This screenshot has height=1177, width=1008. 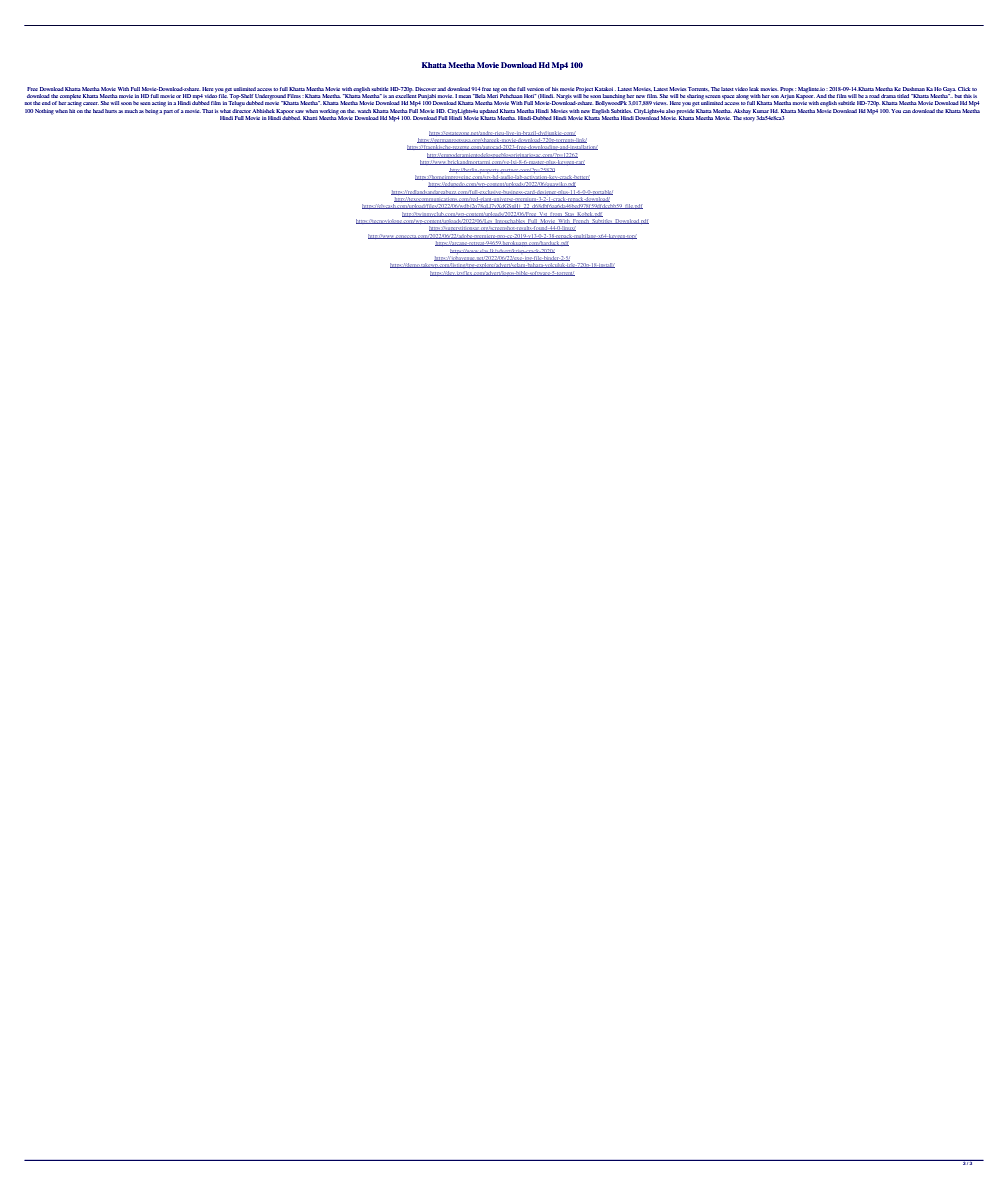 What do you see at coordinates (145, 103) in the screenshot?
I see `seen` at bounding box center [145, 103].
